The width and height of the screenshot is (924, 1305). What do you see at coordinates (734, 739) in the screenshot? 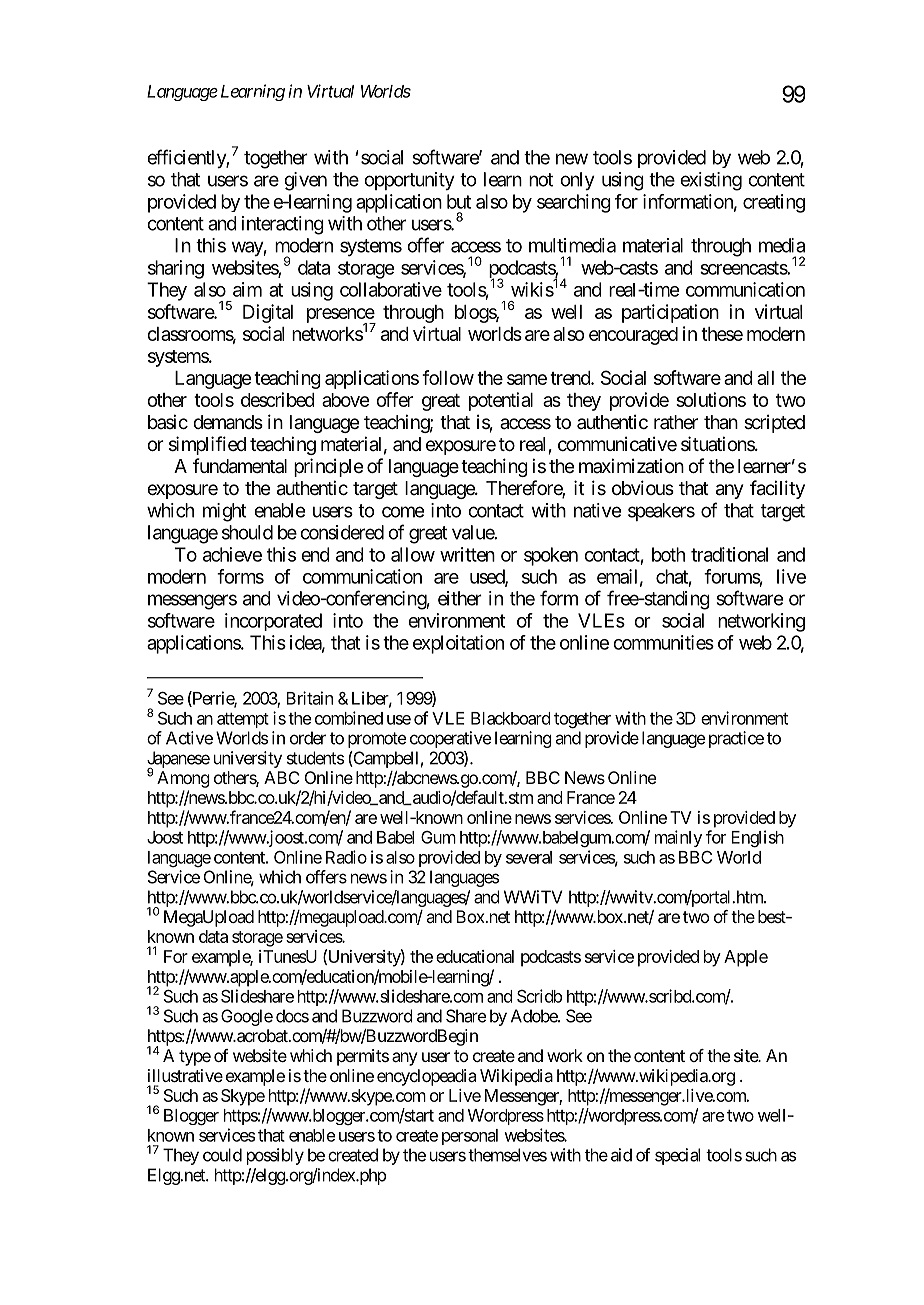
I see `practice` at bounding box center [734, 739].
